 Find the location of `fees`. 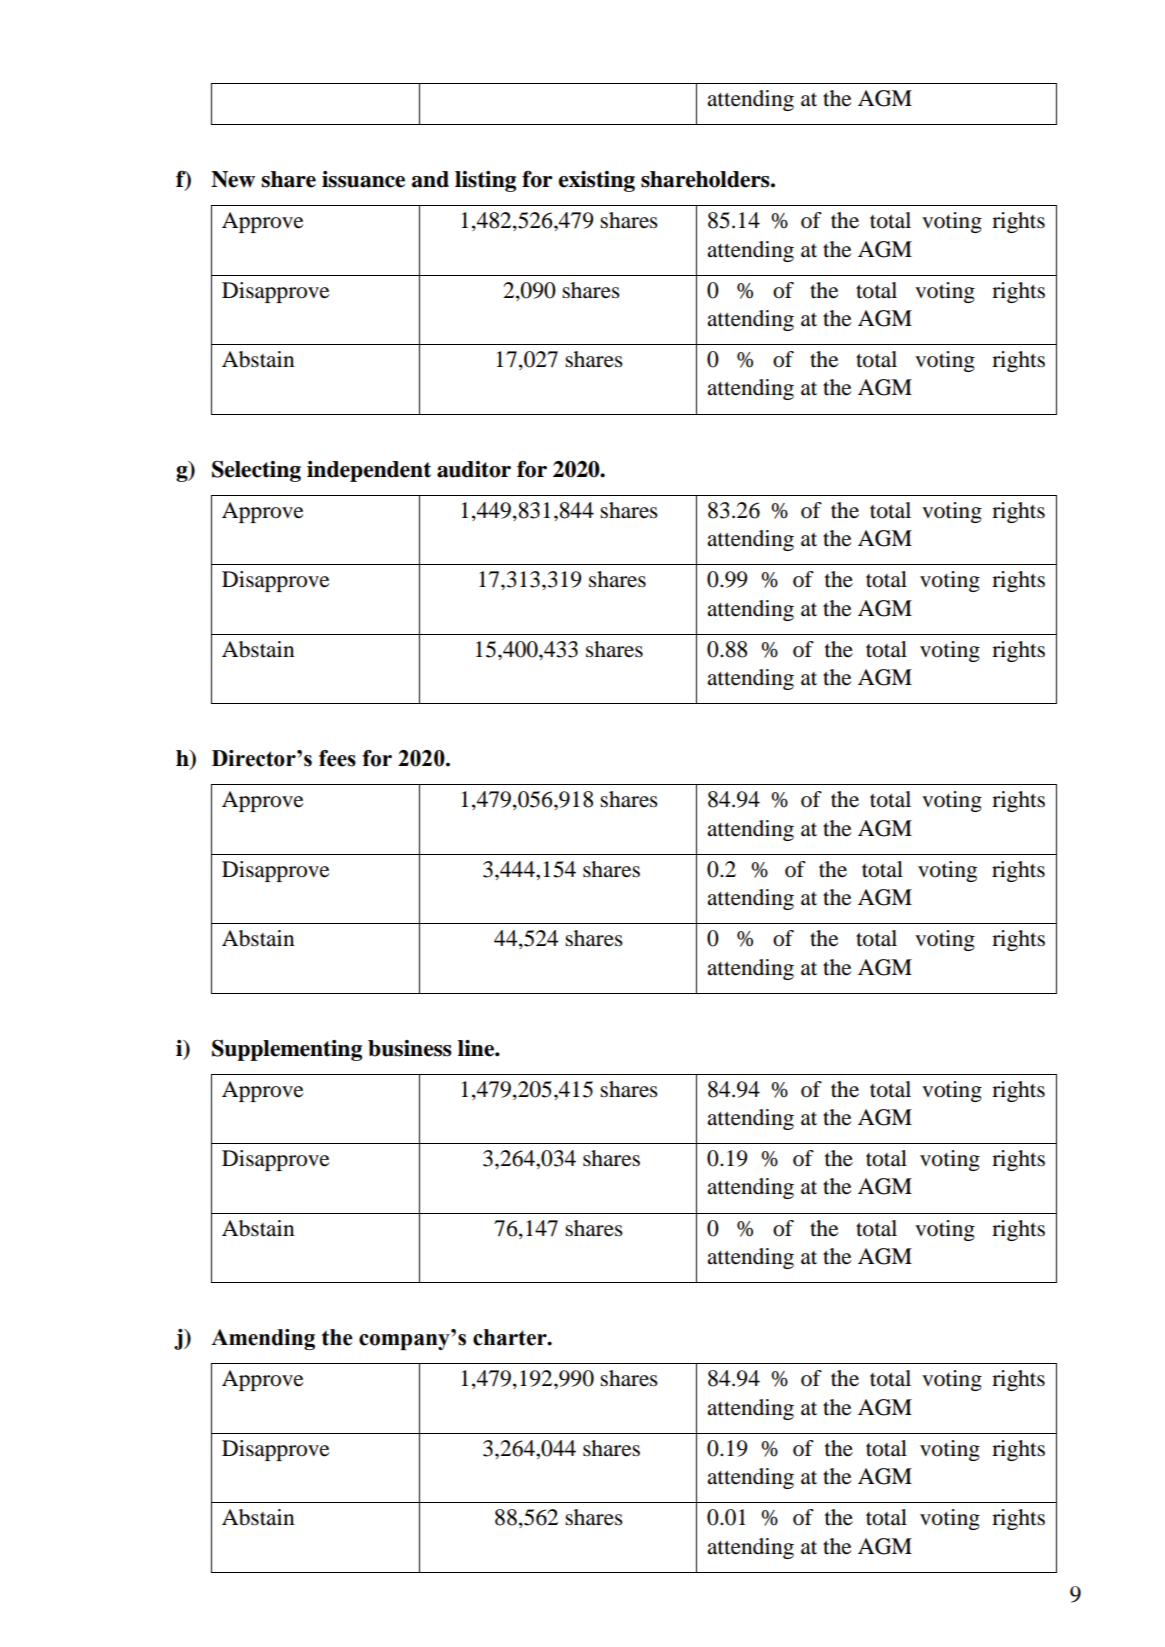

fees is located at coordinates (337, 758).
